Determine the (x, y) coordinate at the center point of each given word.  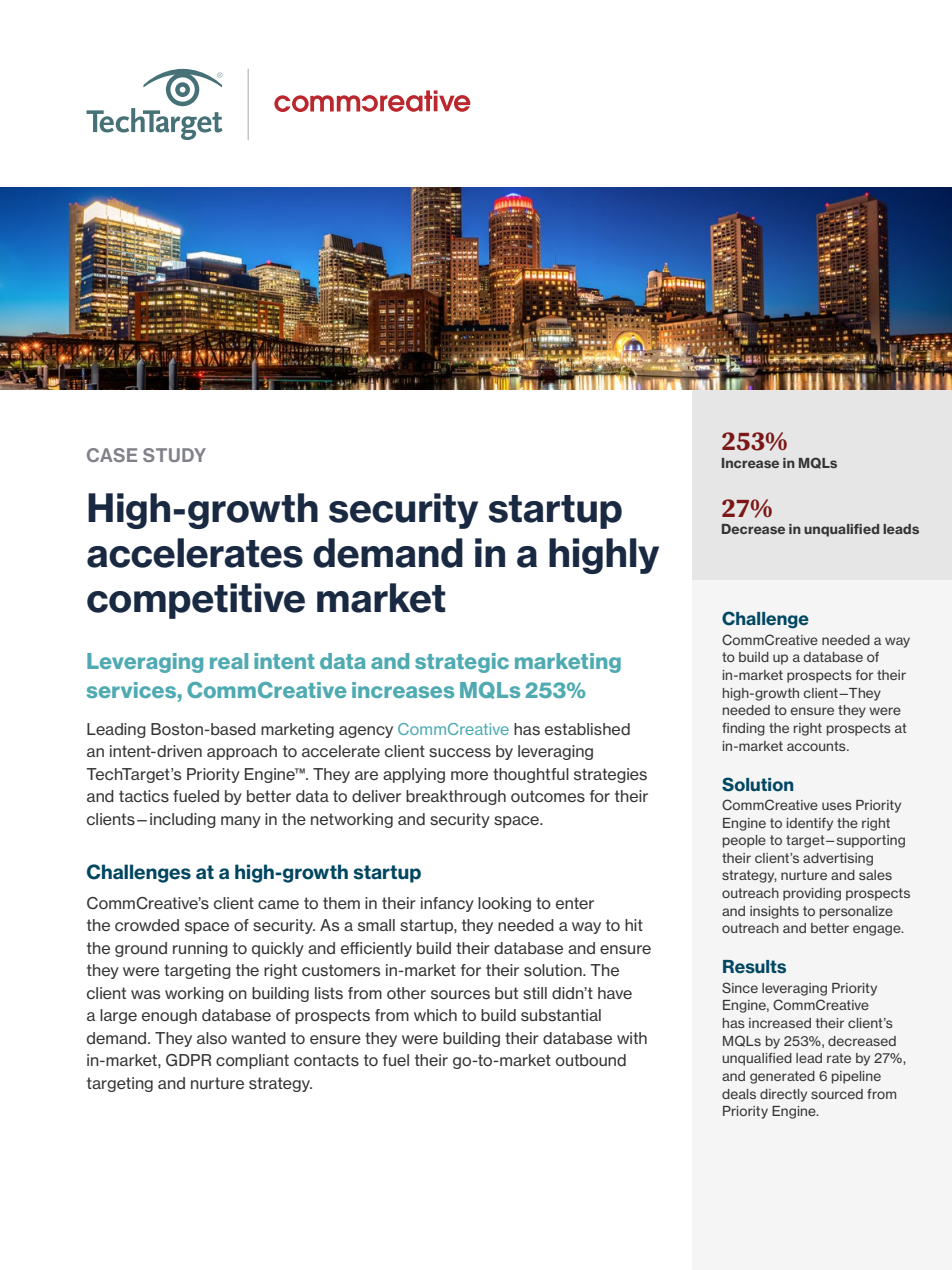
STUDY (174, 455)
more (469, 775)
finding (743, 729)
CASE (112, 455)
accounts (817, 746)
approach (242, 752)
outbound (591, 1060)
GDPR (188, 1060)
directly (783, 1095)
